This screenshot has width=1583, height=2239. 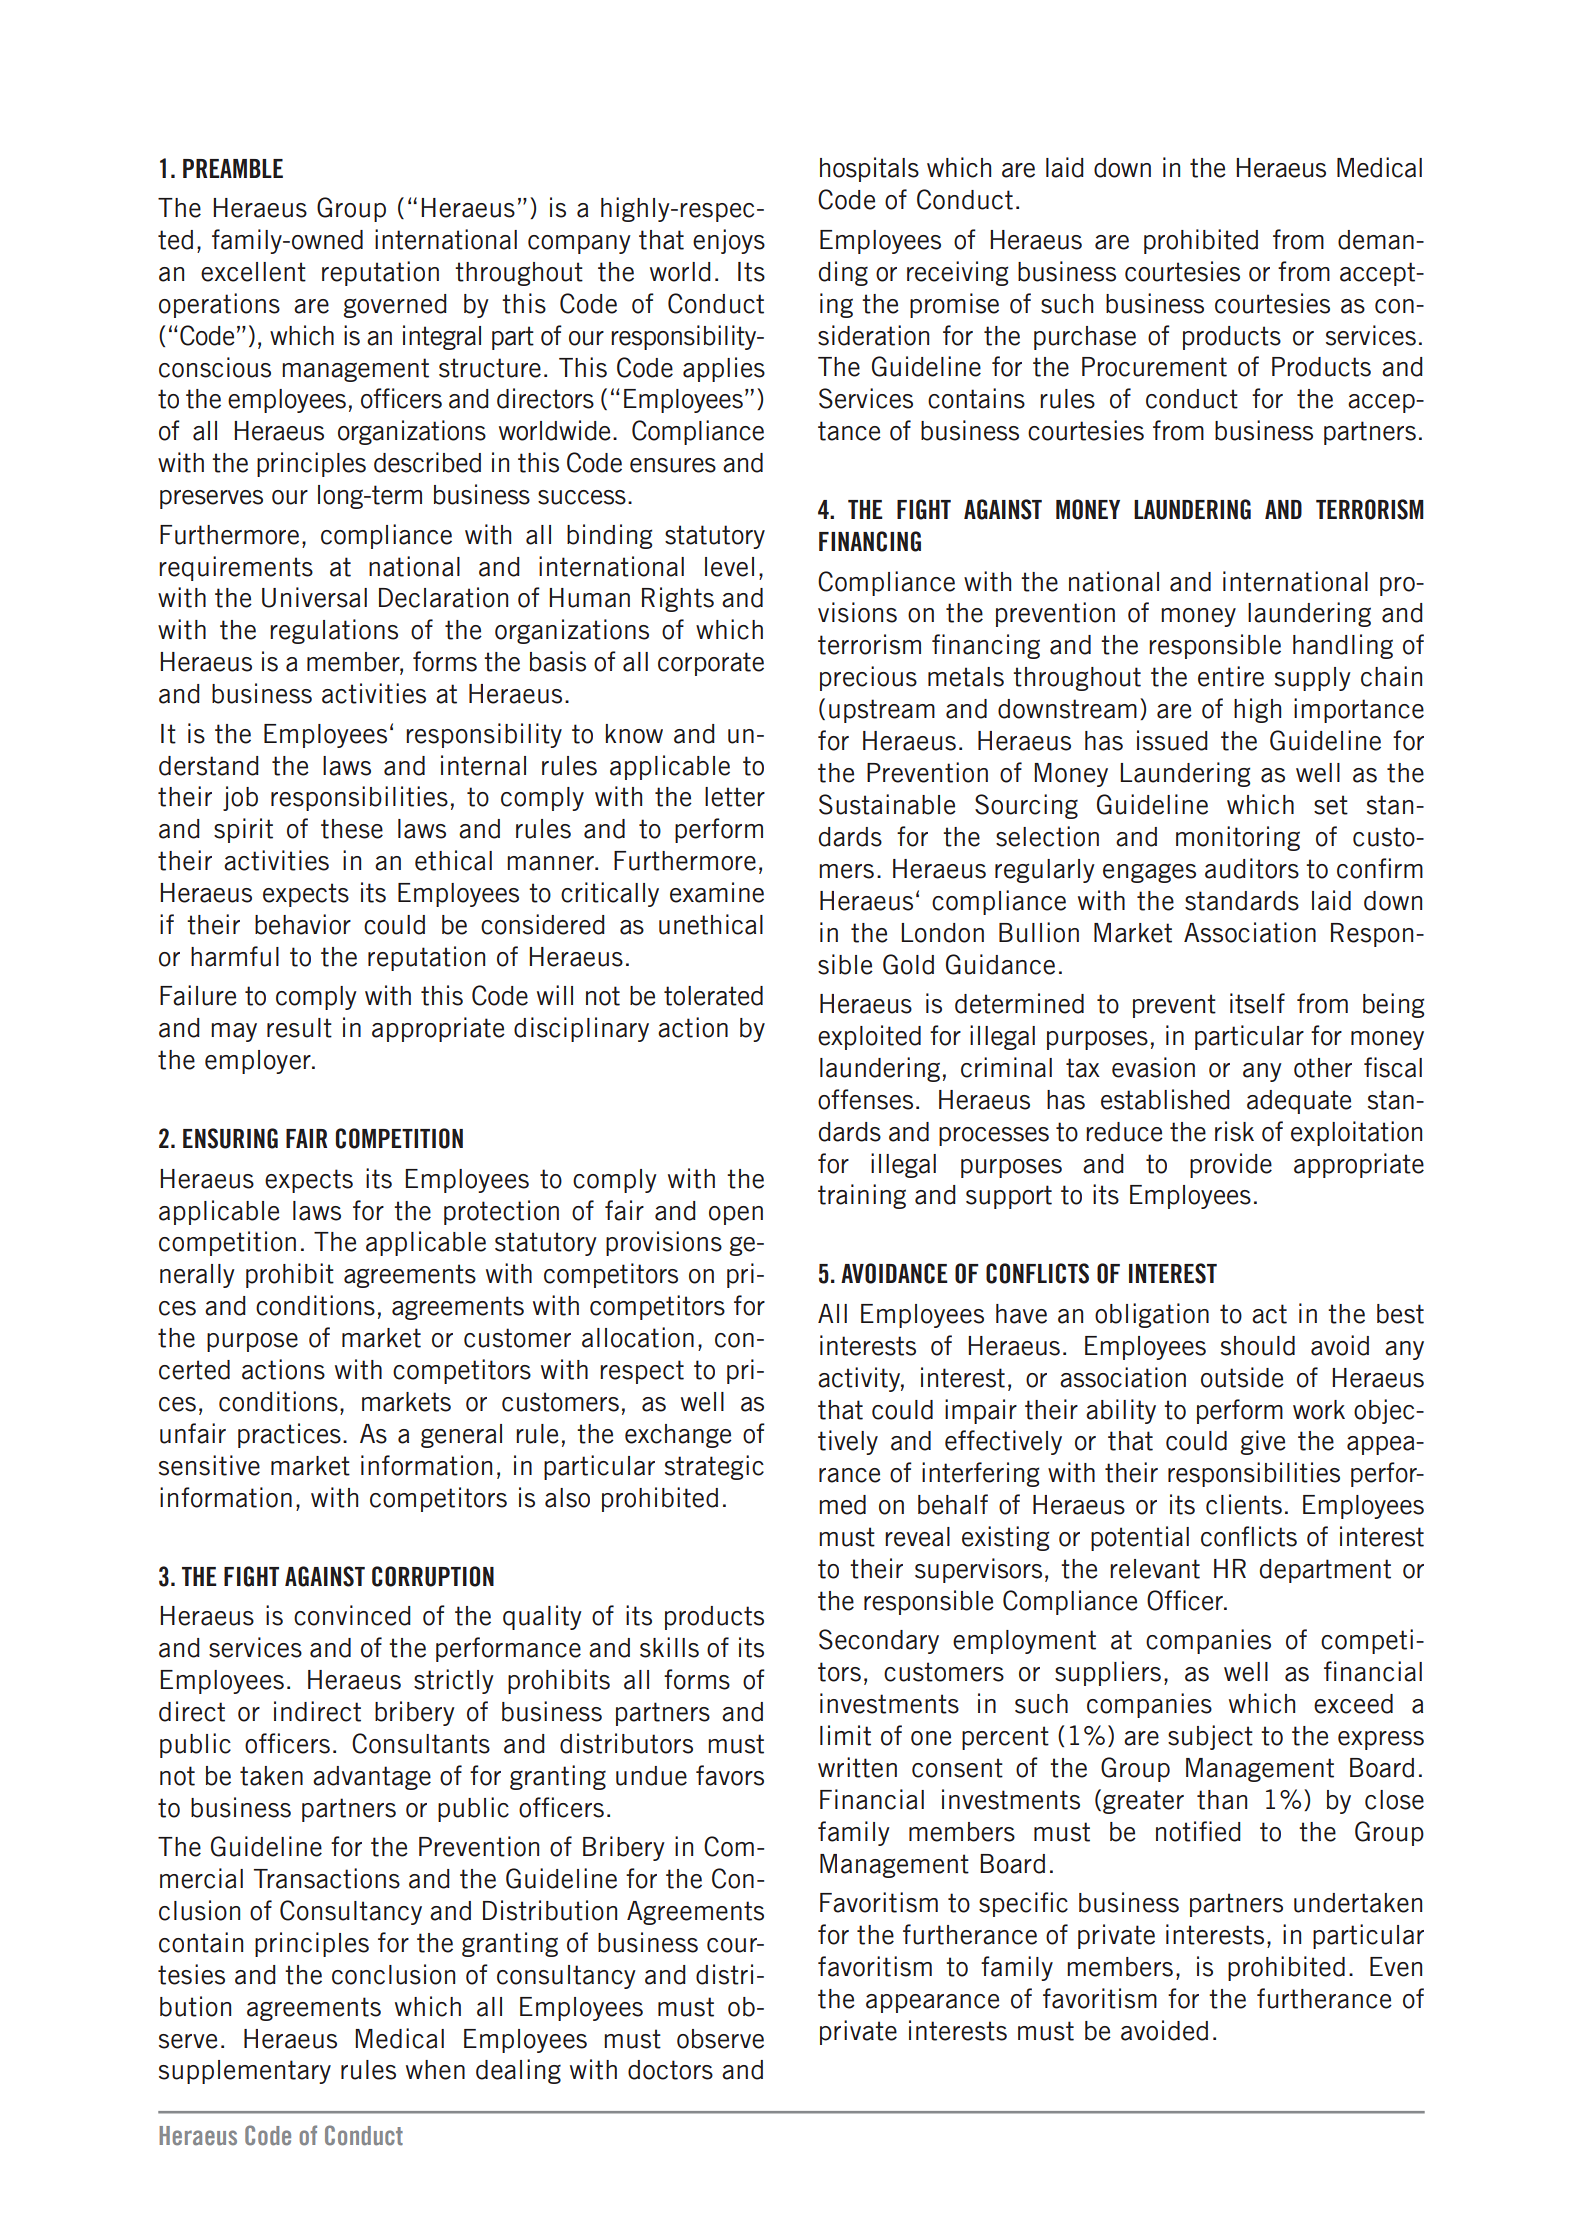 What do you see at coordinates (1198, 1831) in the screenshot?
I see `notified` at bounding box center [1198, 1831].
